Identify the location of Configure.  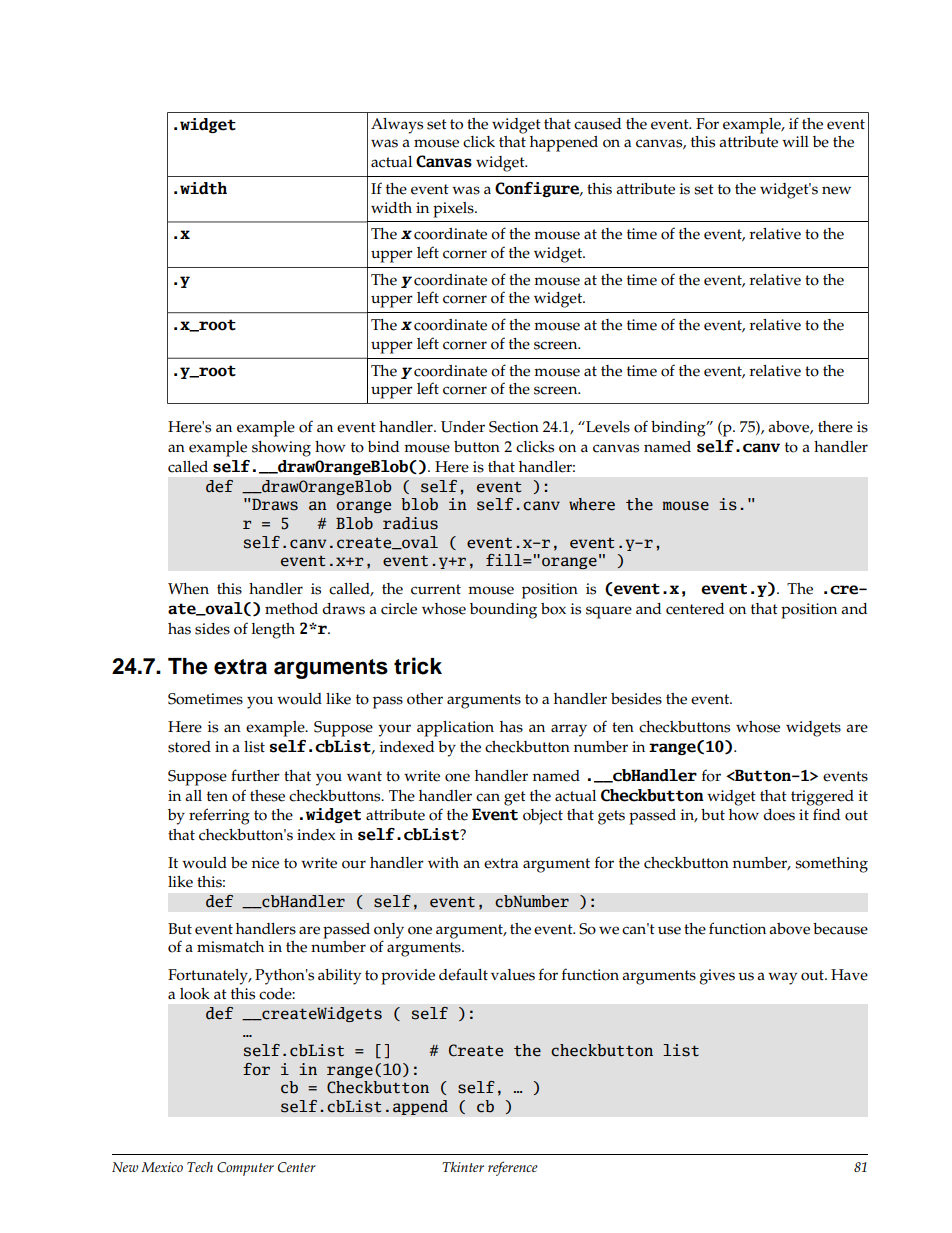
(538, 189).
